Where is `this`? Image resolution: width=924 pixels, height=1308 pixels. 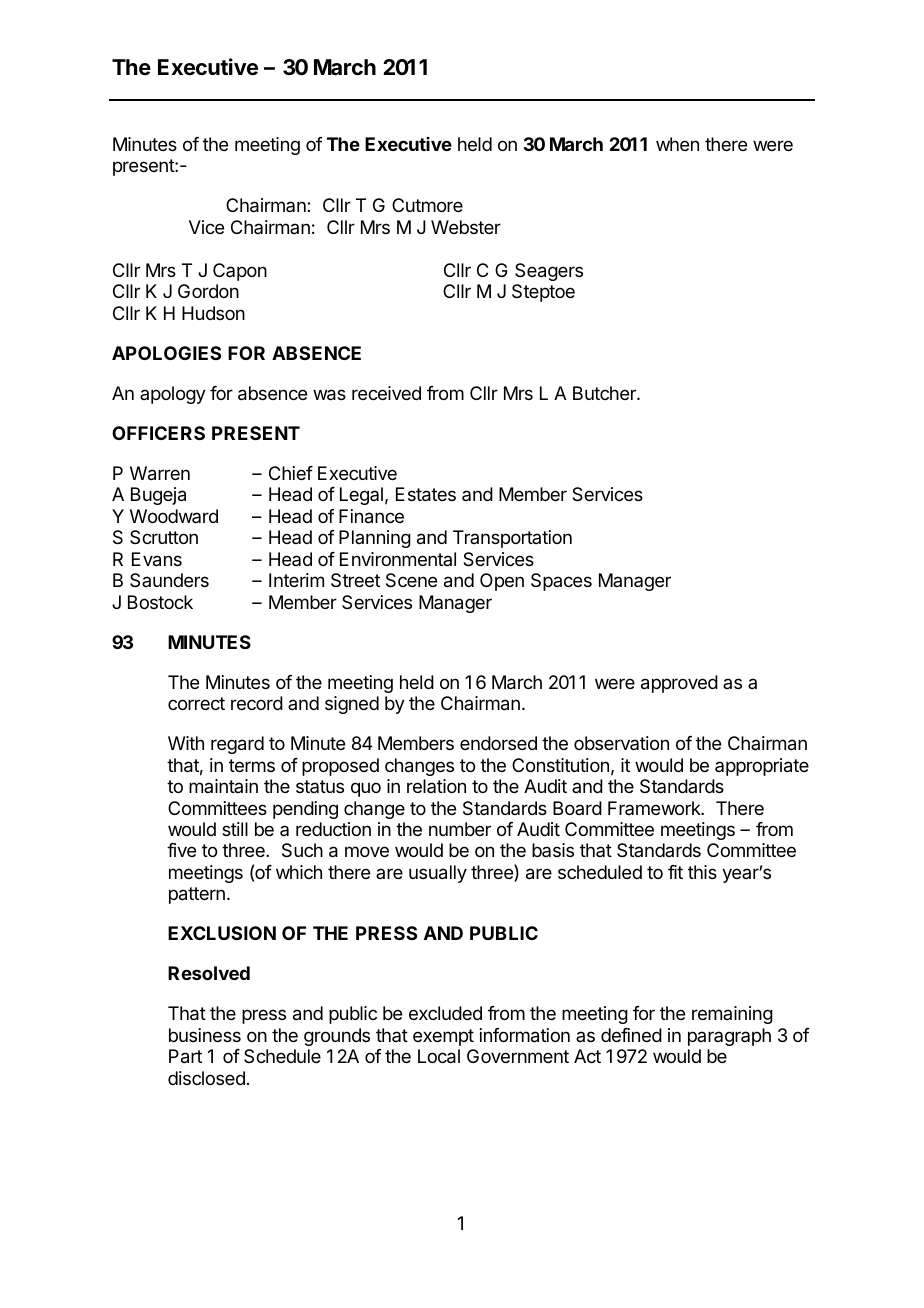 this is located at coordinates (702, 872).
